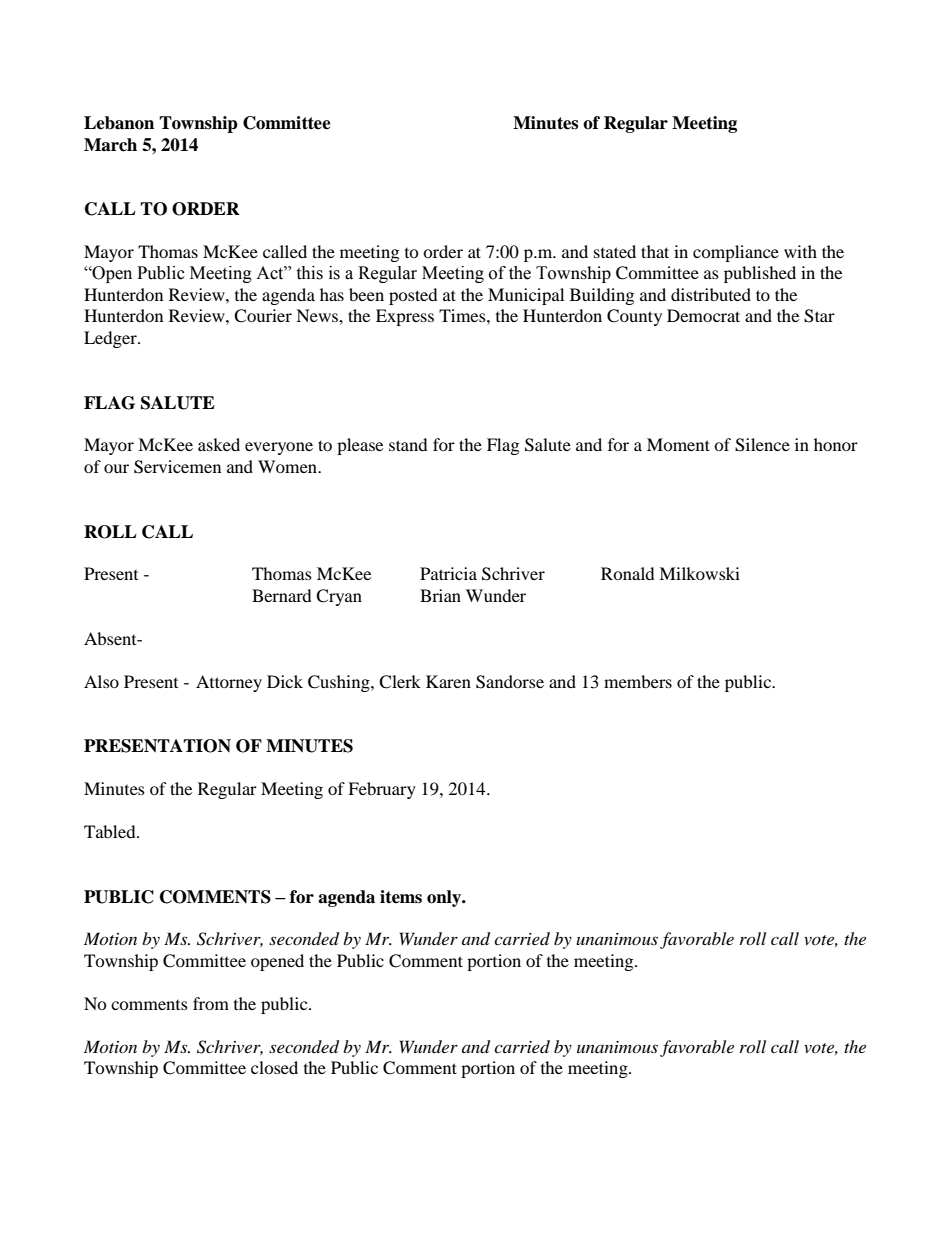 The image size is (952, 1233). I want to click on March, so click(110, 145).
